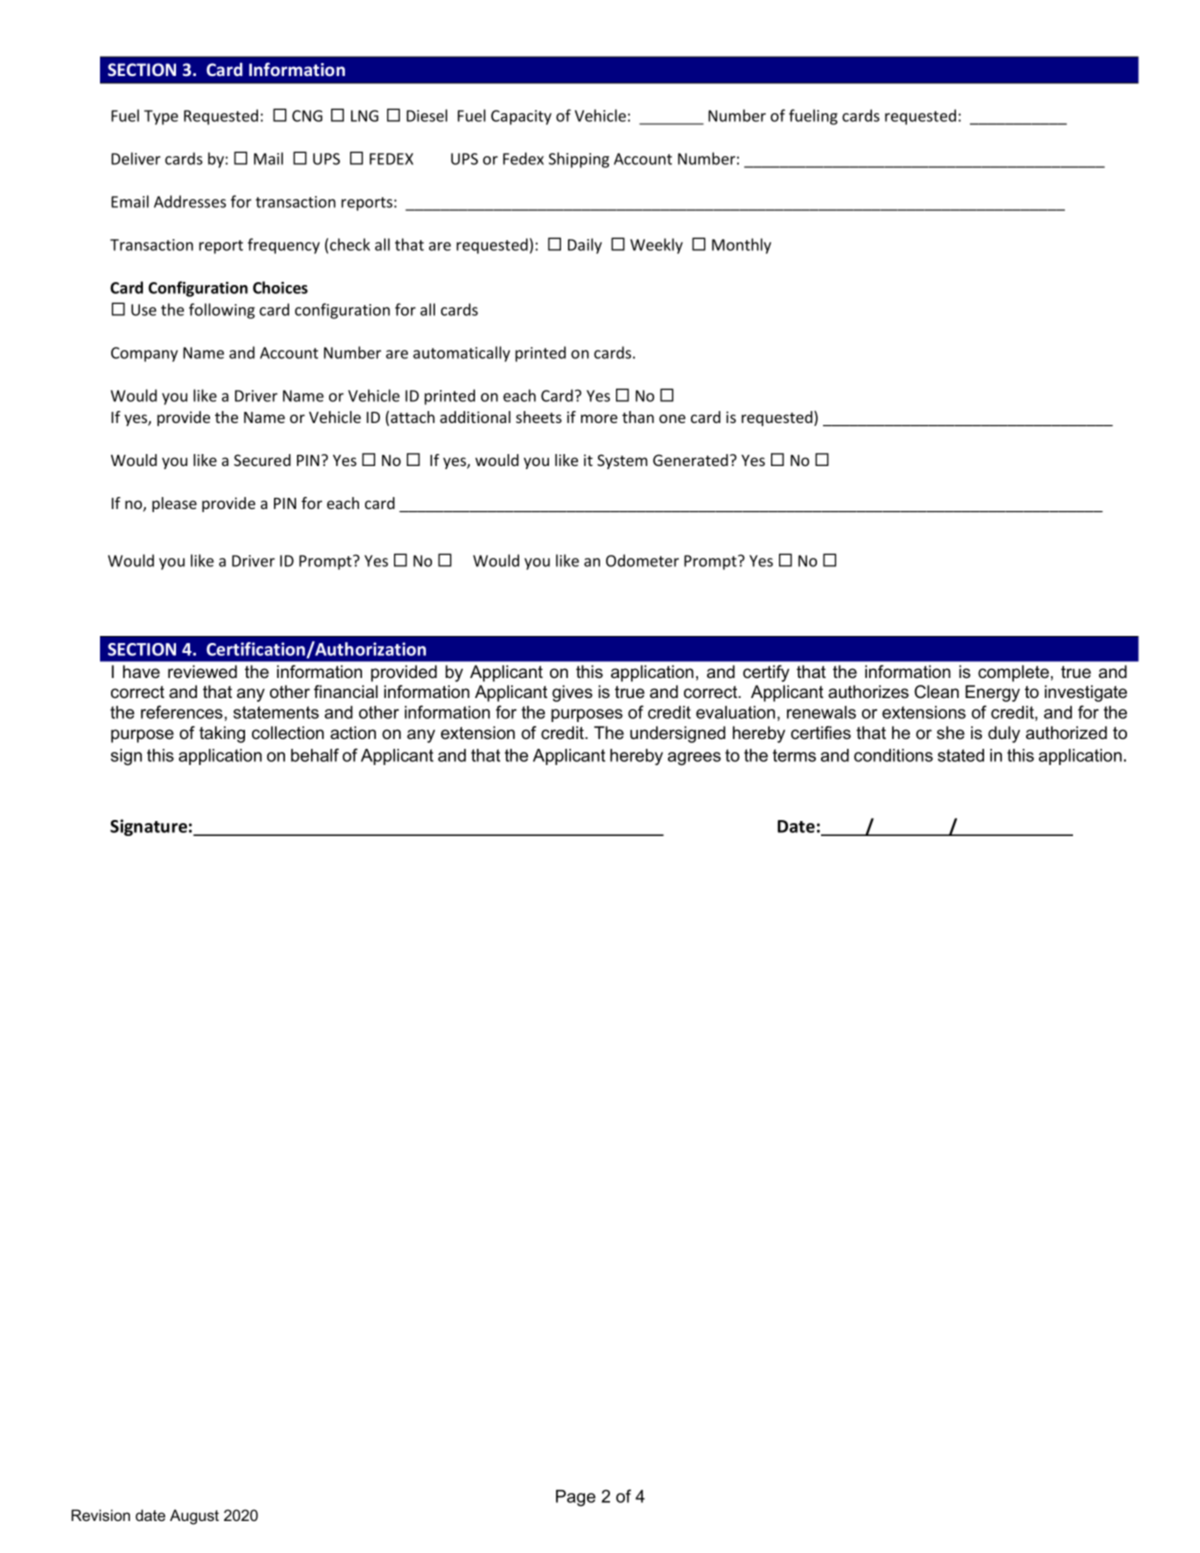 This screenshot has width=1200, height=1553. What do you see at coordinates (694, 759) in the screenshot?
I see `agrees` at bounding box center [694, 759].
